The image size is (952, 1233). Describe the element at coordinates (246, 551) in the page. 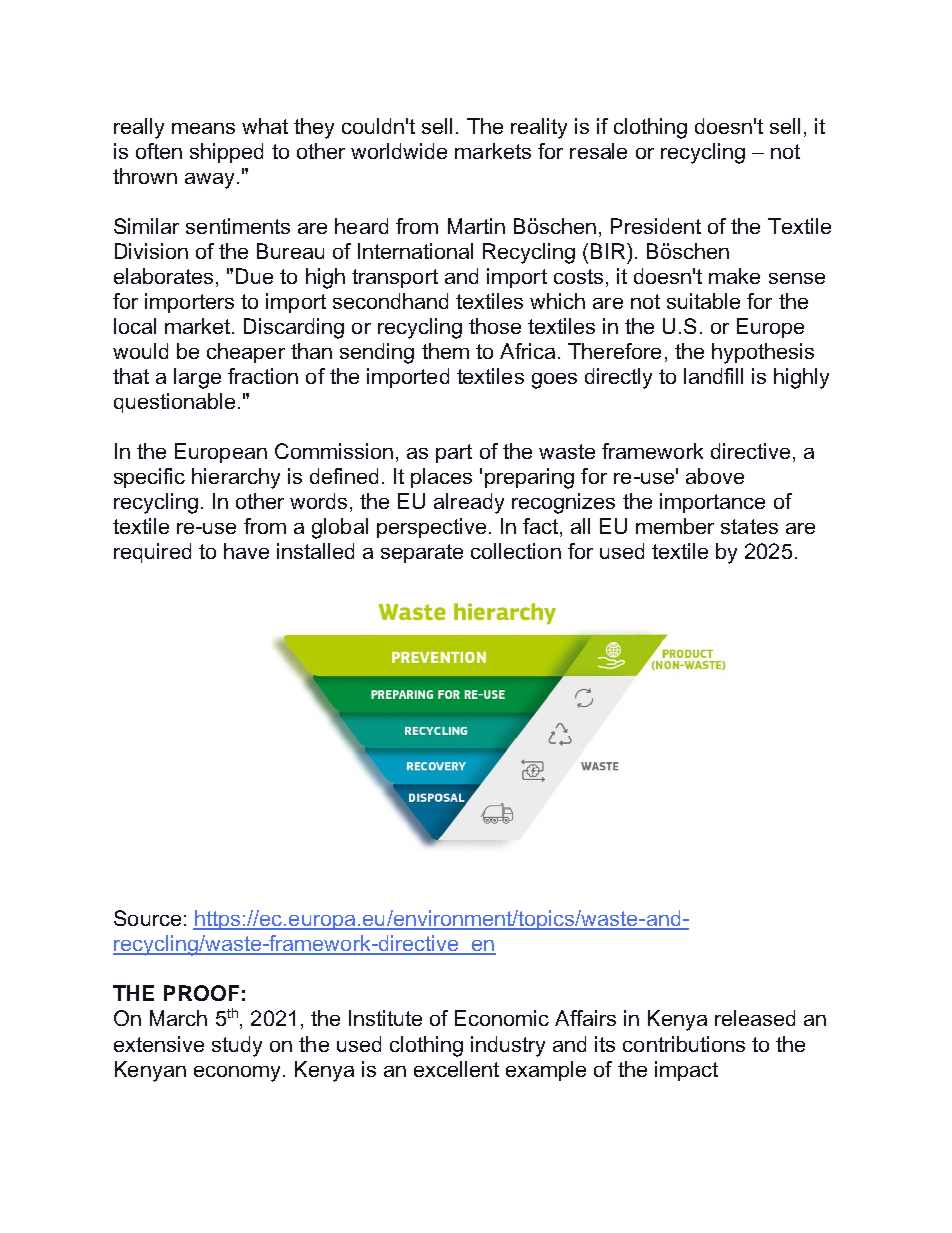

I see `have` at that location.
